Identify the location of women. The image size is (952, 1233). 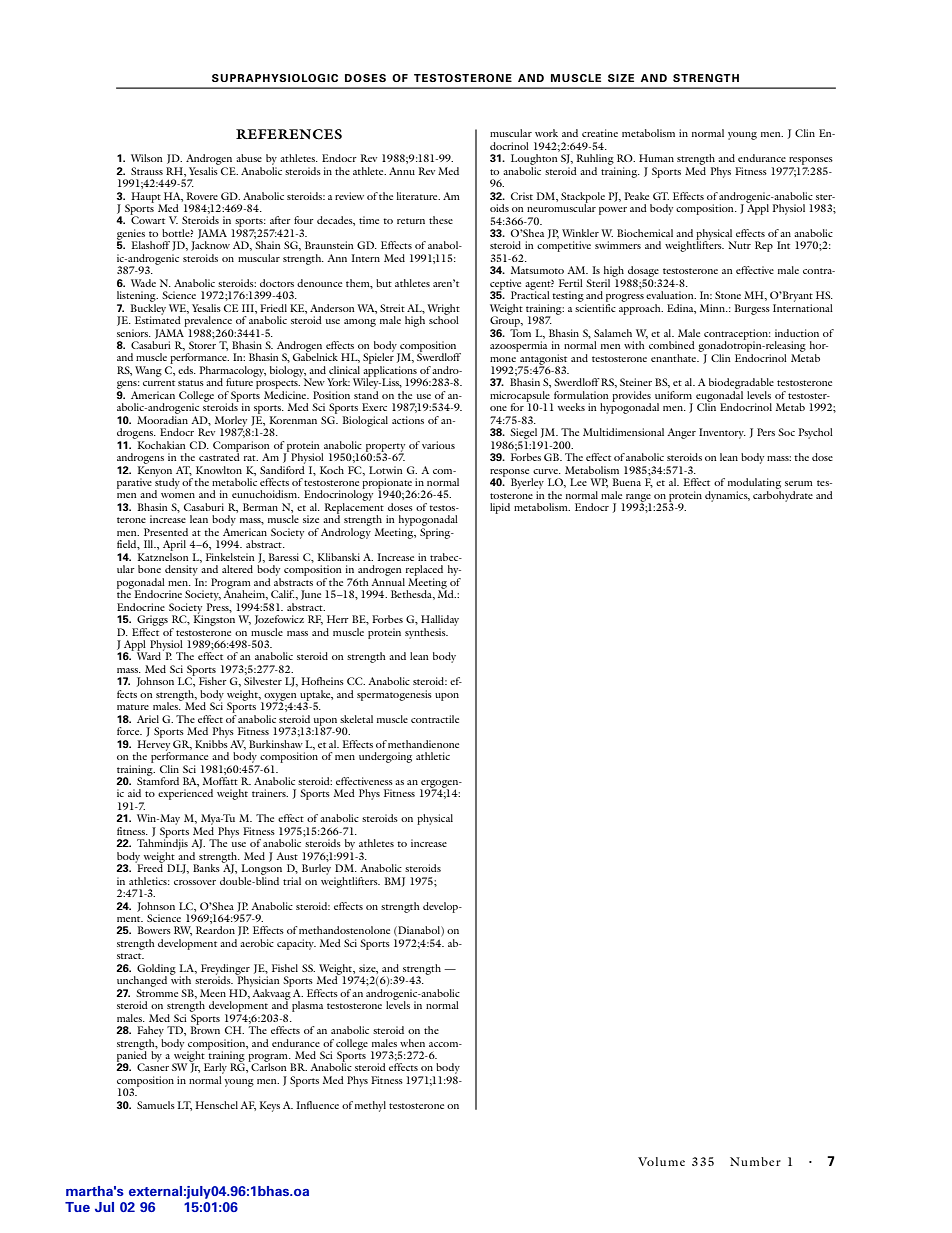
(178, 495).
